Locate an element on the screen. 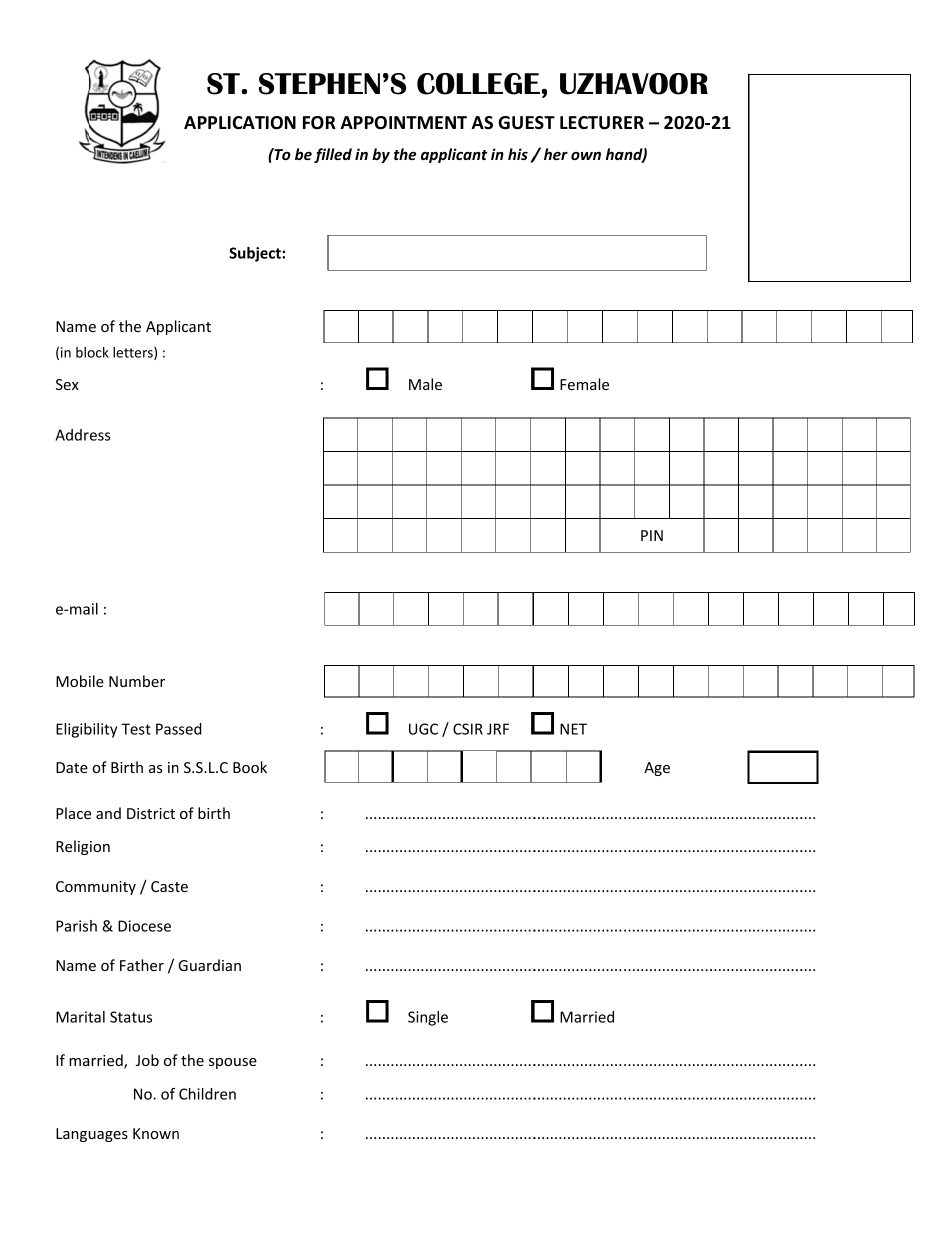 This screenshot has height=1233, width=952. PIN is located at coordinates (652, 535).
